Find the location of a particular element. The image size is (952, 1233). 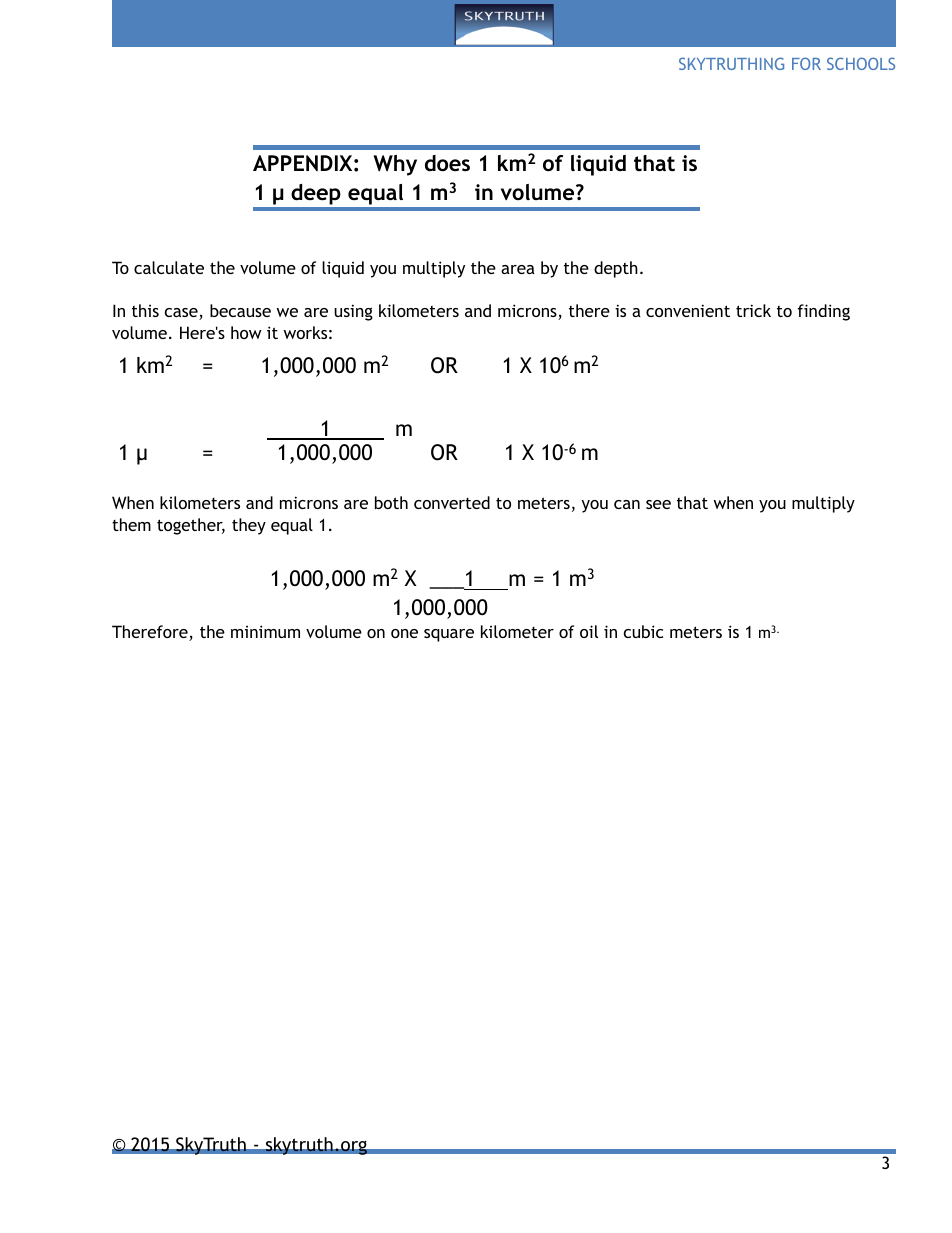

does is located at coordinates (447, 163).
